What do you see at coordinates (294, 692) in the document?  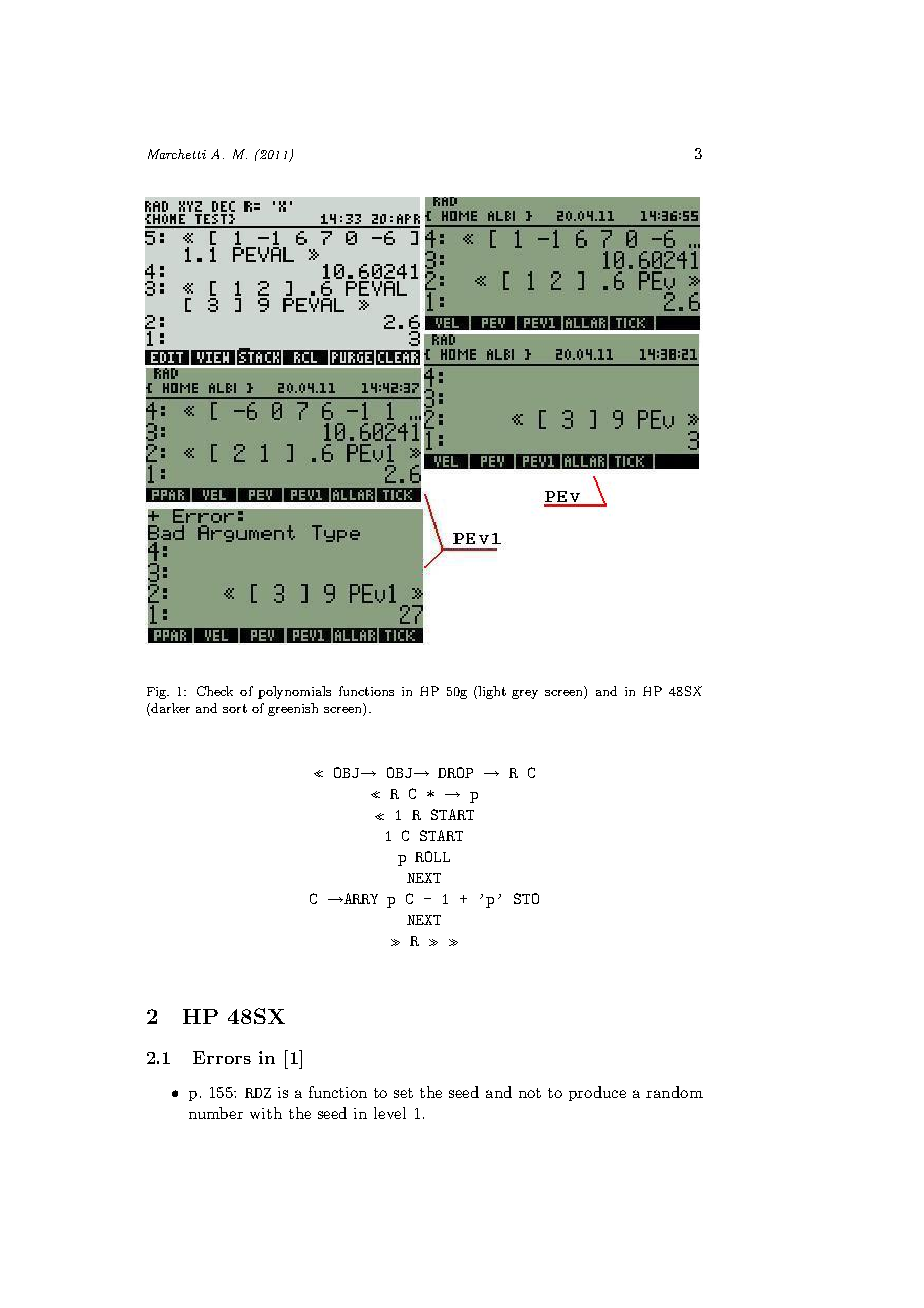 I see `polynomials` at bounding box center [294, 692].
